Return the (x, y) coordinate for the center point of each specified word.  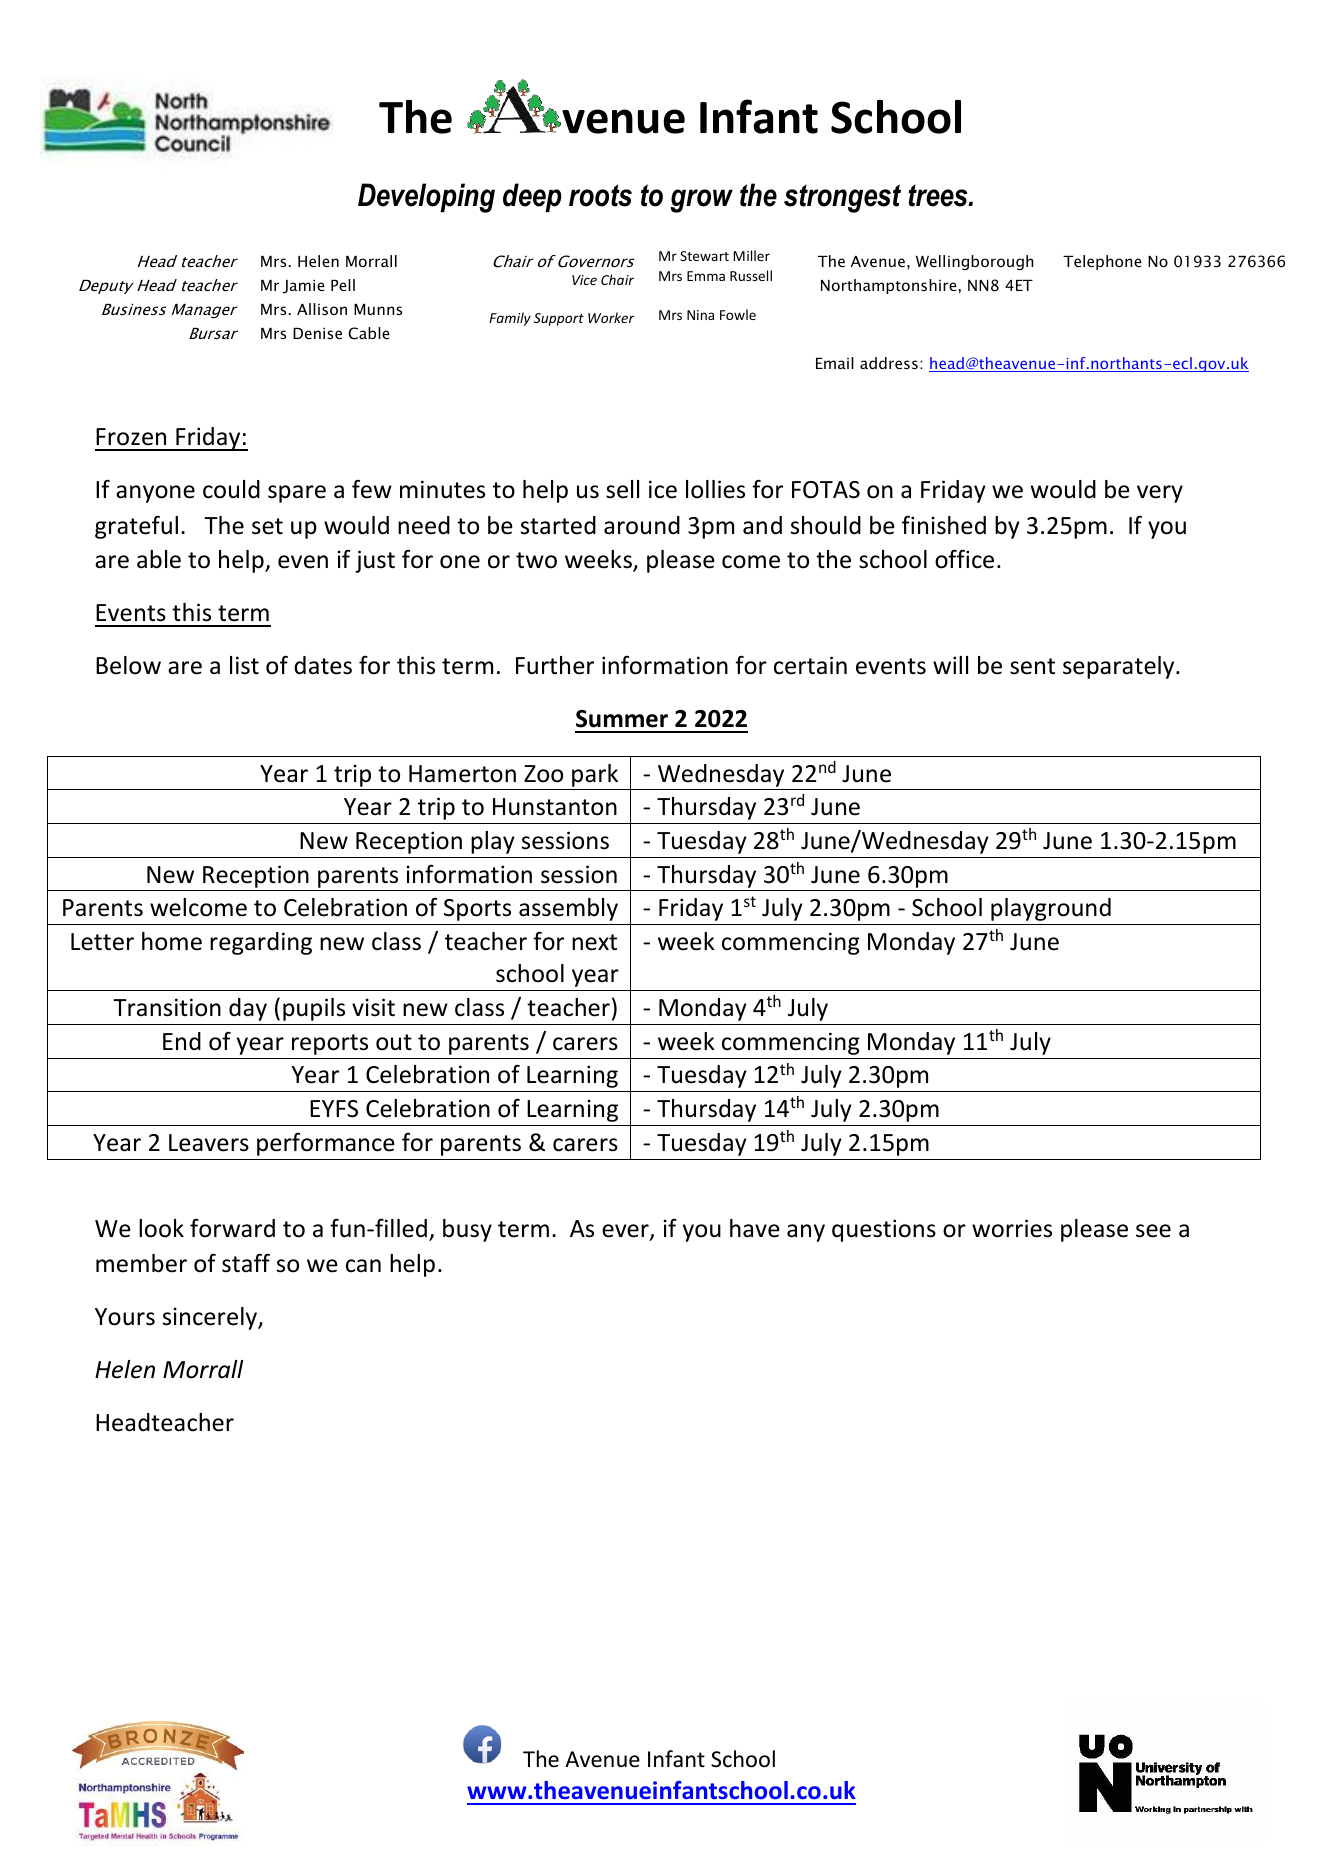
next (594, 942)
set (267, 526)
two (536, 560)
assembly (568, 909)
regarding (261, 943)
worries (1012, 1228)
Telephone (1102, 262)
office (964, 559)
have (755, 1228)
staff (246, 1263)
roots (600, 195)
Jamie (304, 286)
